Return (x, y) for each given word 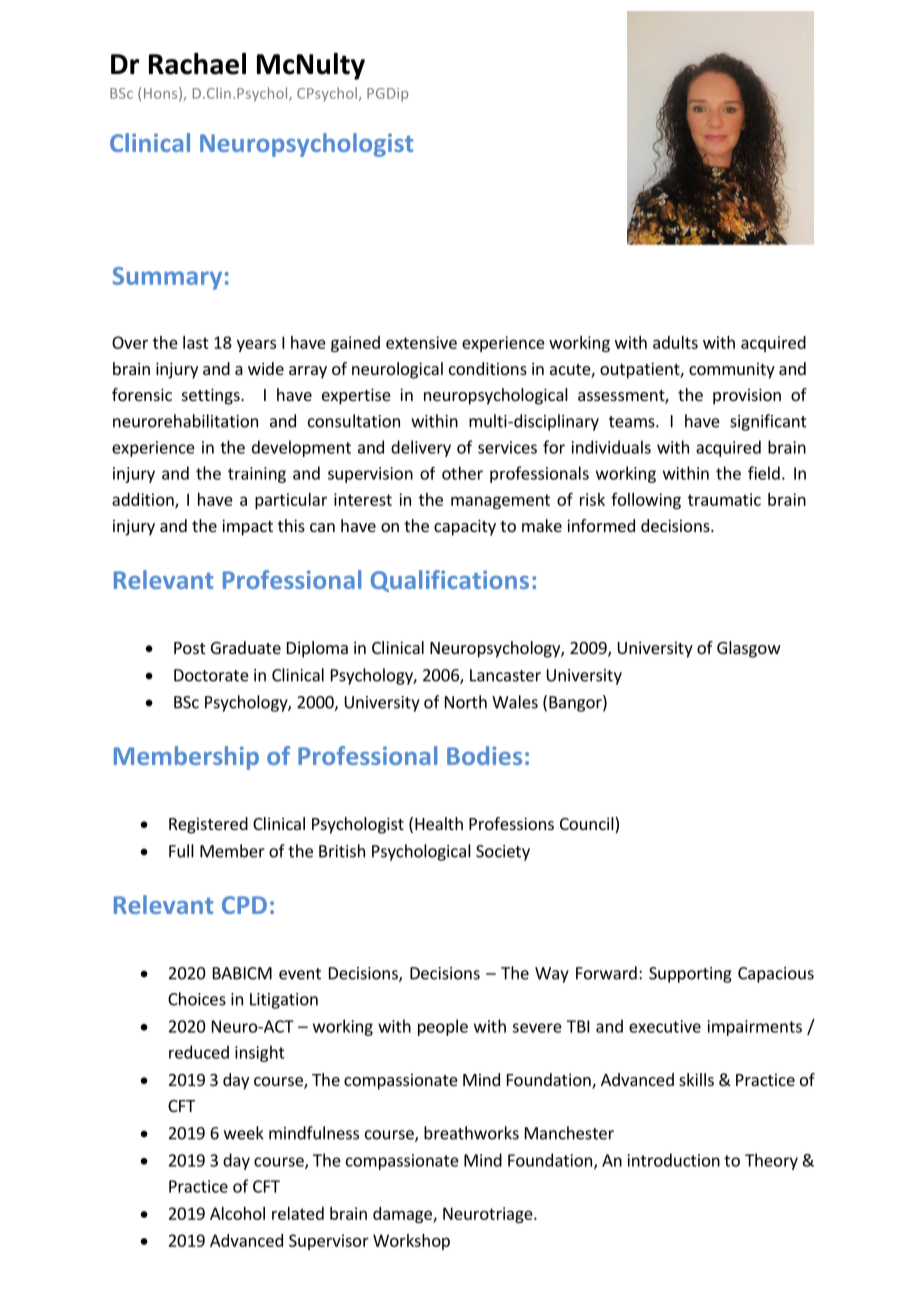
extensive (421, 342)
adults (675, 342)
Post (189, 648)
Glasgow (749, 649)
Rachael (197, 64)
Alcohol (237, 1213)
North (466, 702)
